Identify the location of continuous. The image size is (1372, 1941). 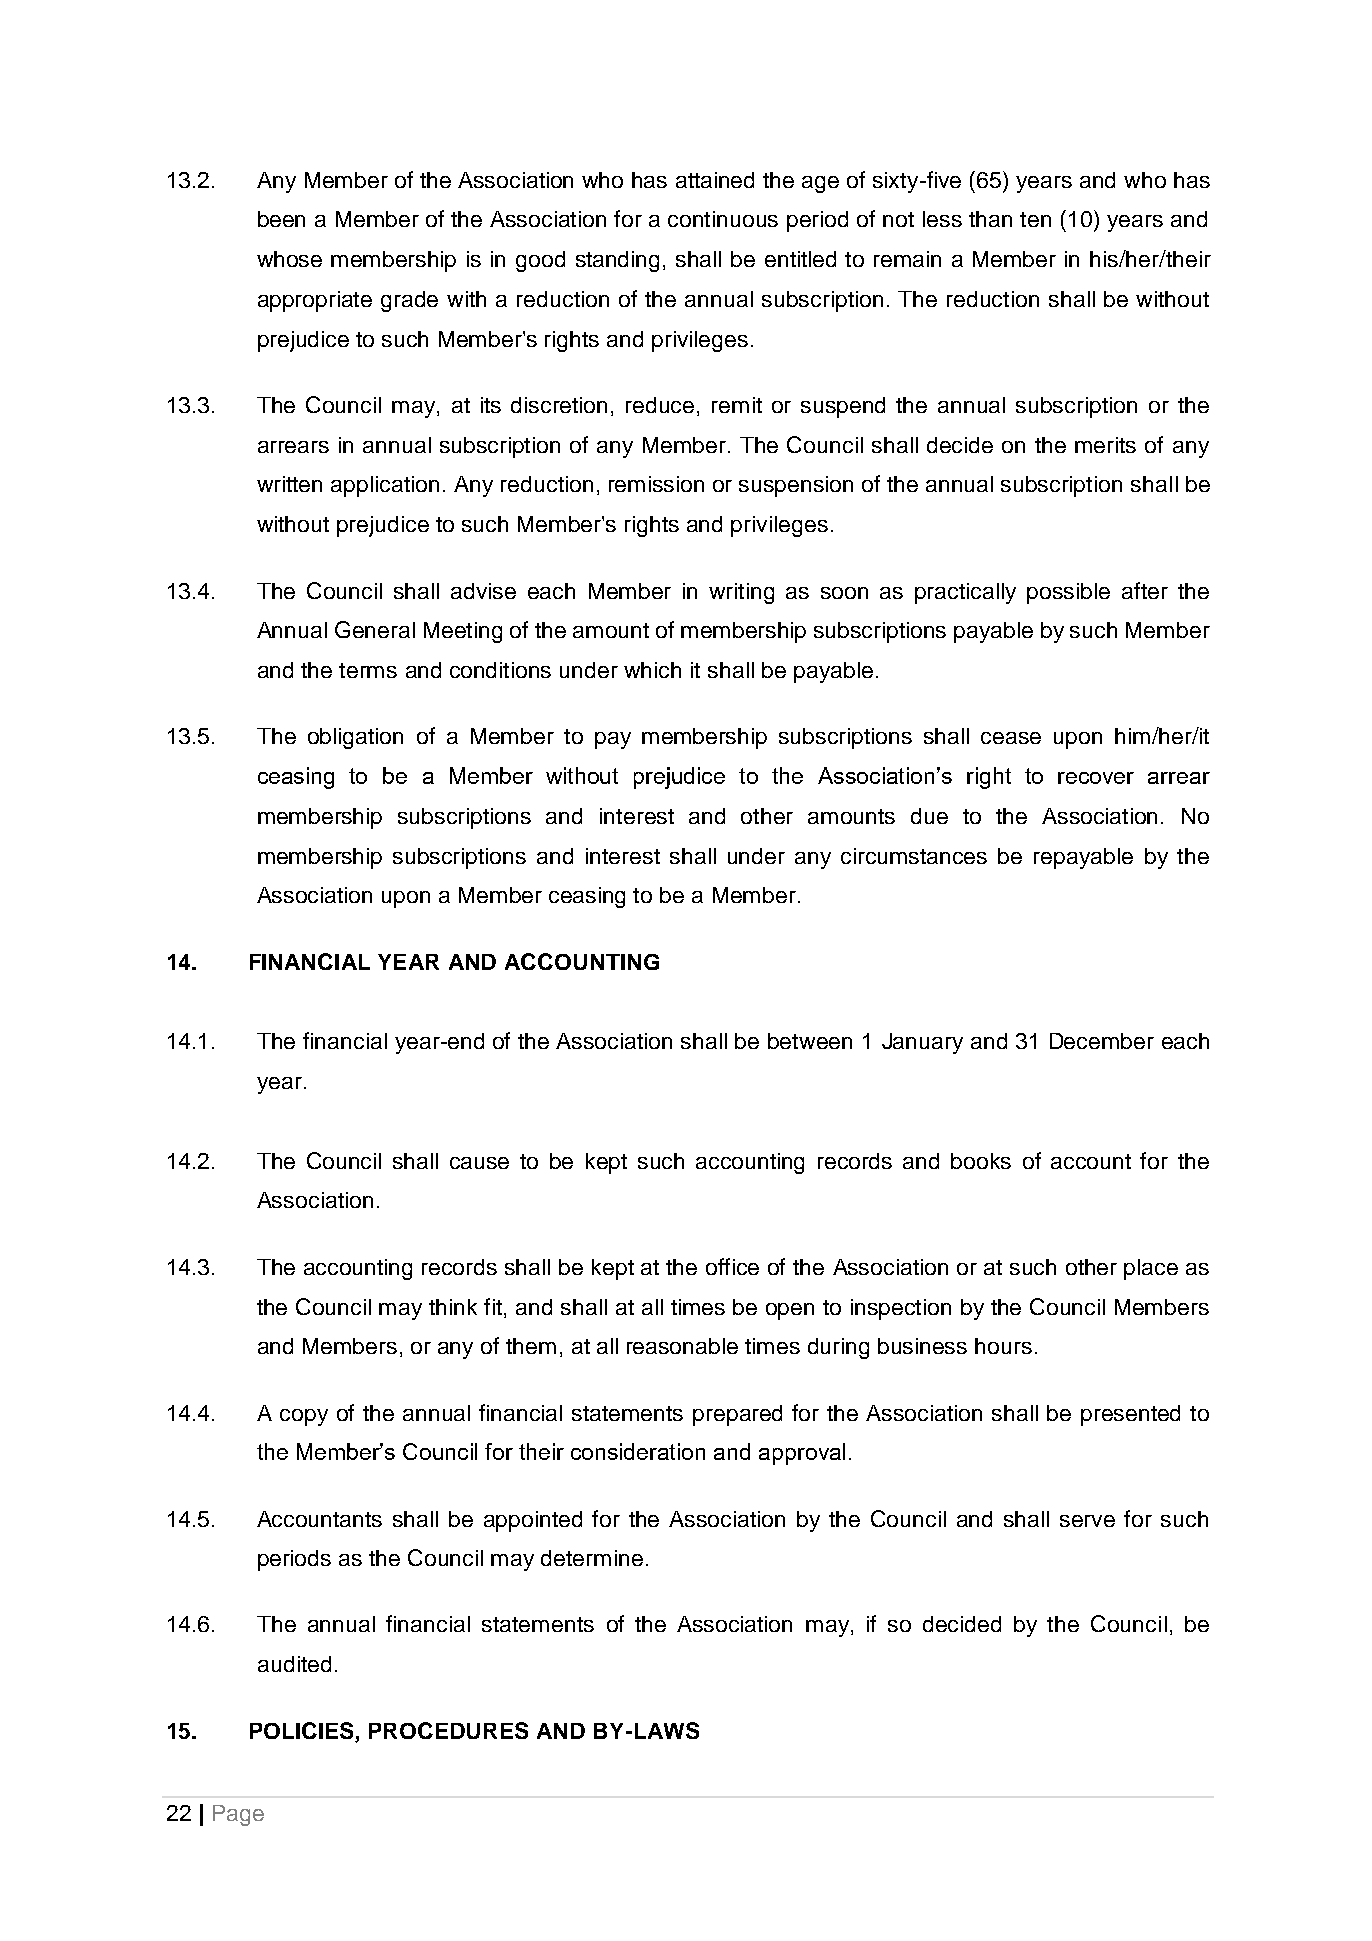
(723, 219).
